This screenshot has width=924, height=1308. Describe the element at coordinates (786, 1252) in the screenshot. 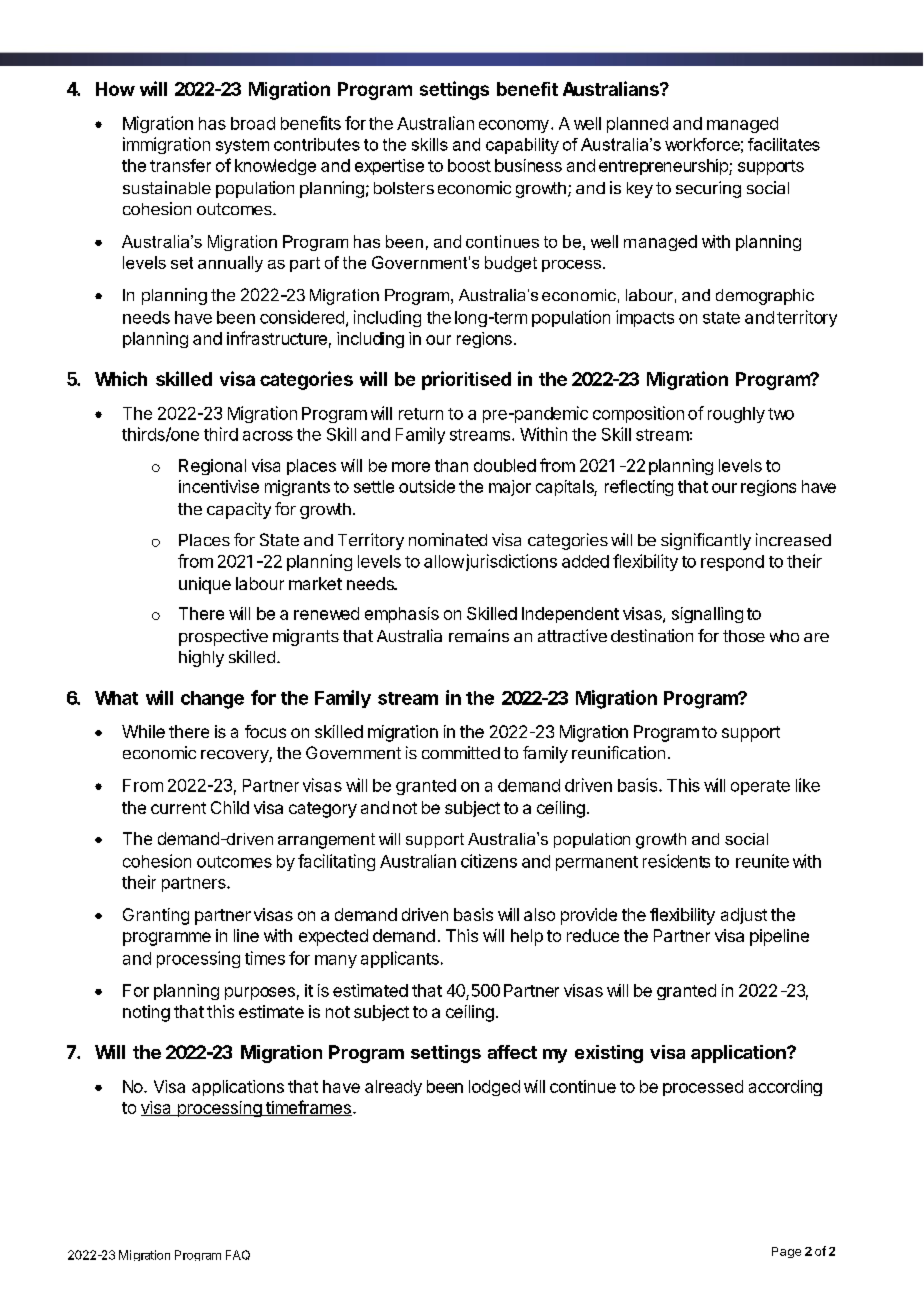

I see `Page` at that location.
